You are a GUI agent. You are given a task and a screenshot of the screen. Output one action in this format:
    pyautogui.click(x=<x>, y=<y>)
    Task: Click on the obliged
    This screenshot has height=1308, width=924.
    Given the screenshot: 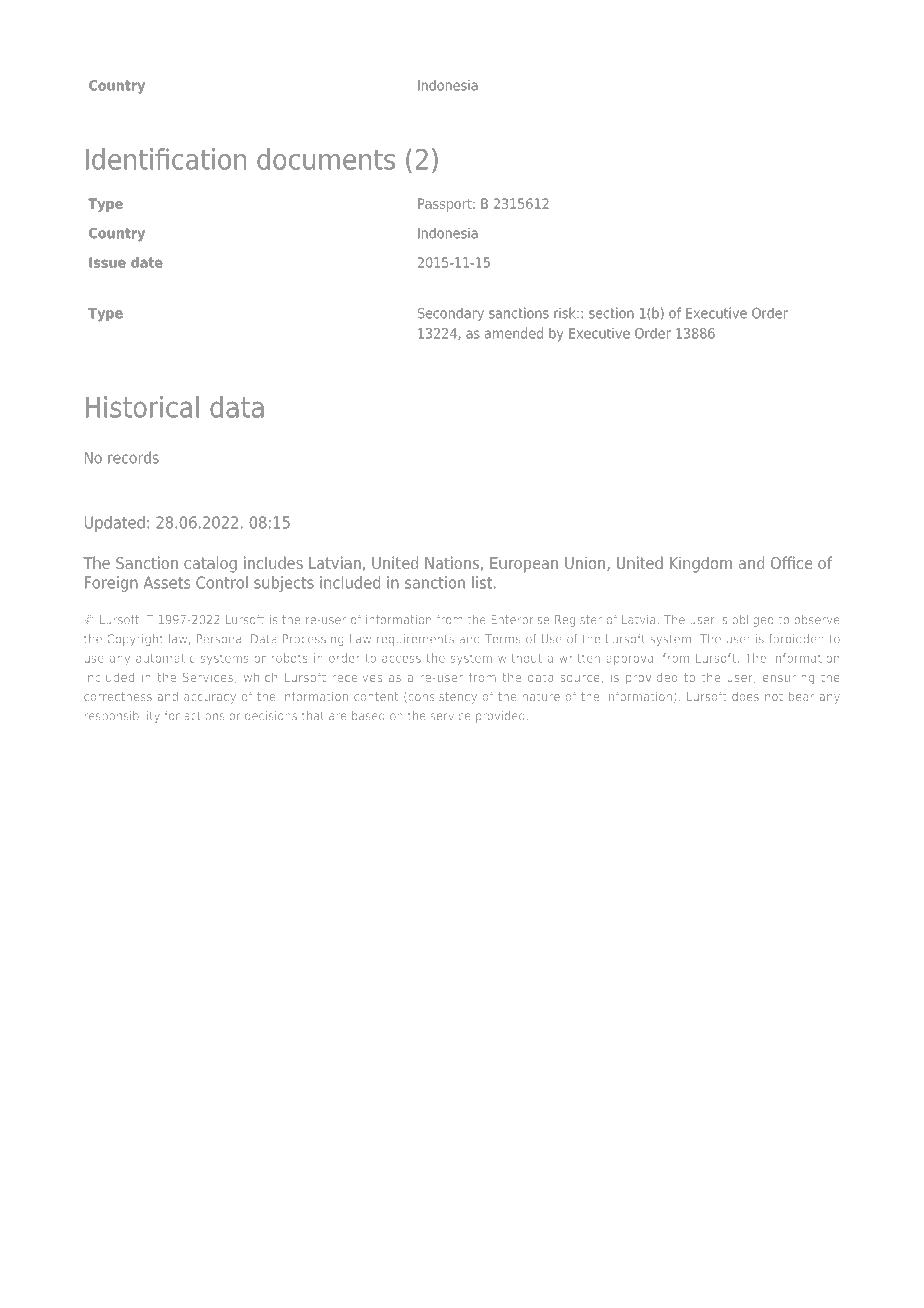 What is the action you would take?
    pyautogui.click(x=753, y=620)
